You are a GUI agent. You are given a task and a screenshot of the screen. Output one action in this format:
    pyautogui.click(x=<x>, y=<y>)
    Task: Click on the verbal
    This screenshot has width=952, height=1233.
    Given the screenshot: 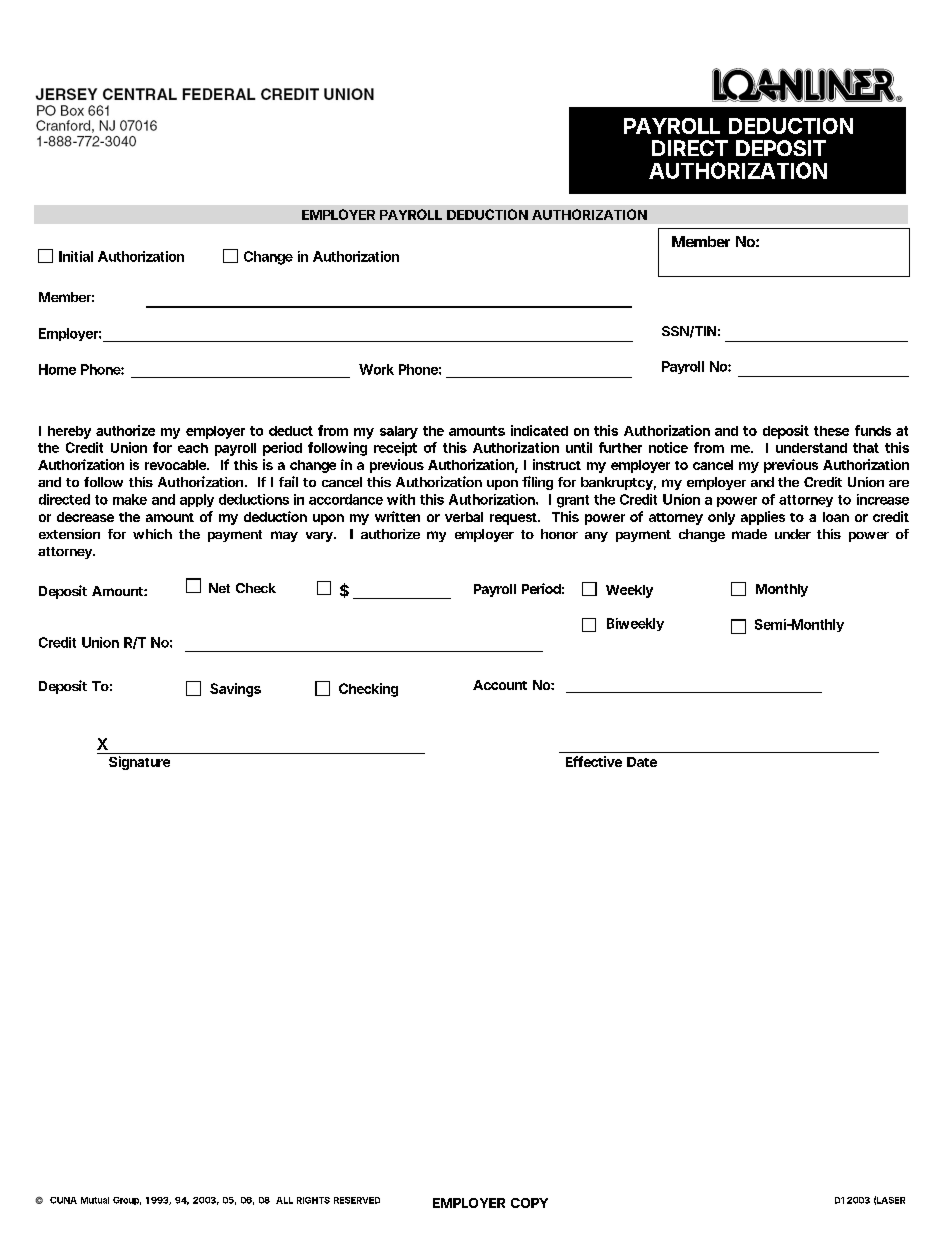 What is the action you would take?
    pyautogui.click(x=464, y=517)
